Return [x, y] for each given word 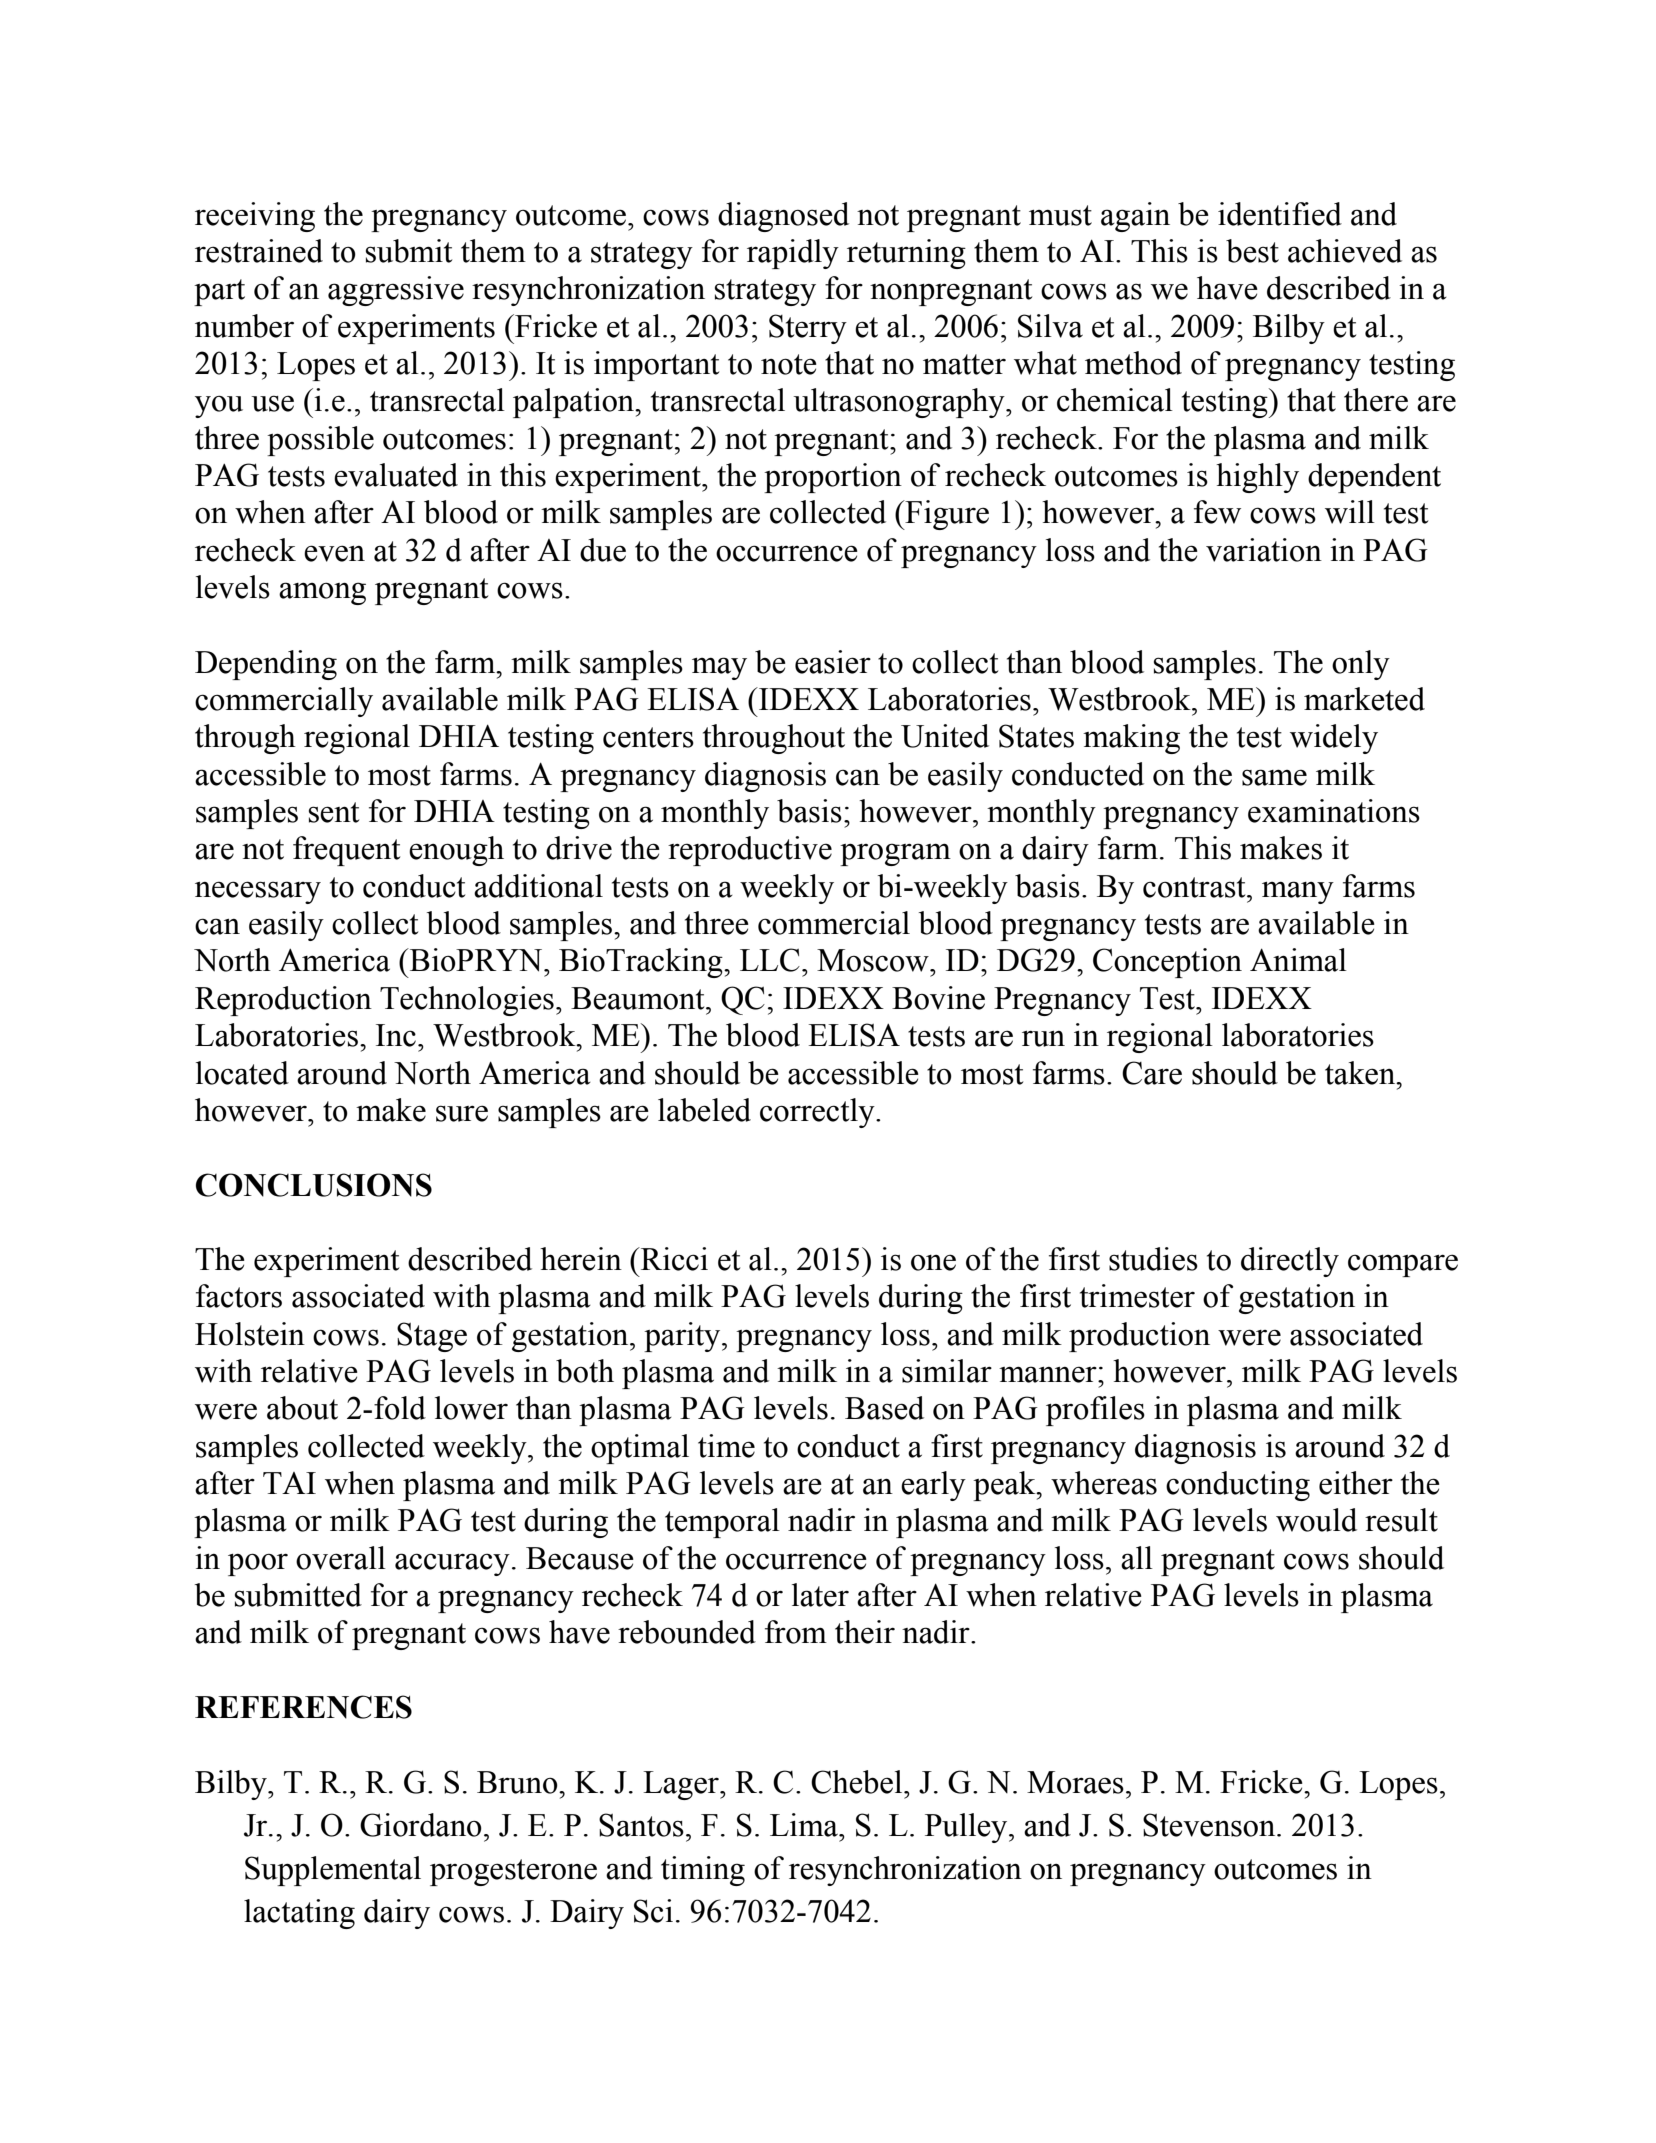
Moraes [1075, 1782]
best [1252, 251]
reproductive [750, 851]
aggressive [396, 291]
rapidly [793, 254]
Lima [805, 1825]
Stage [432, 1337]
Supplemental [333, 1871]
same [1274, 777]
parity [683, 1337]
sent [334, 812]
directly [1290, 1262]
